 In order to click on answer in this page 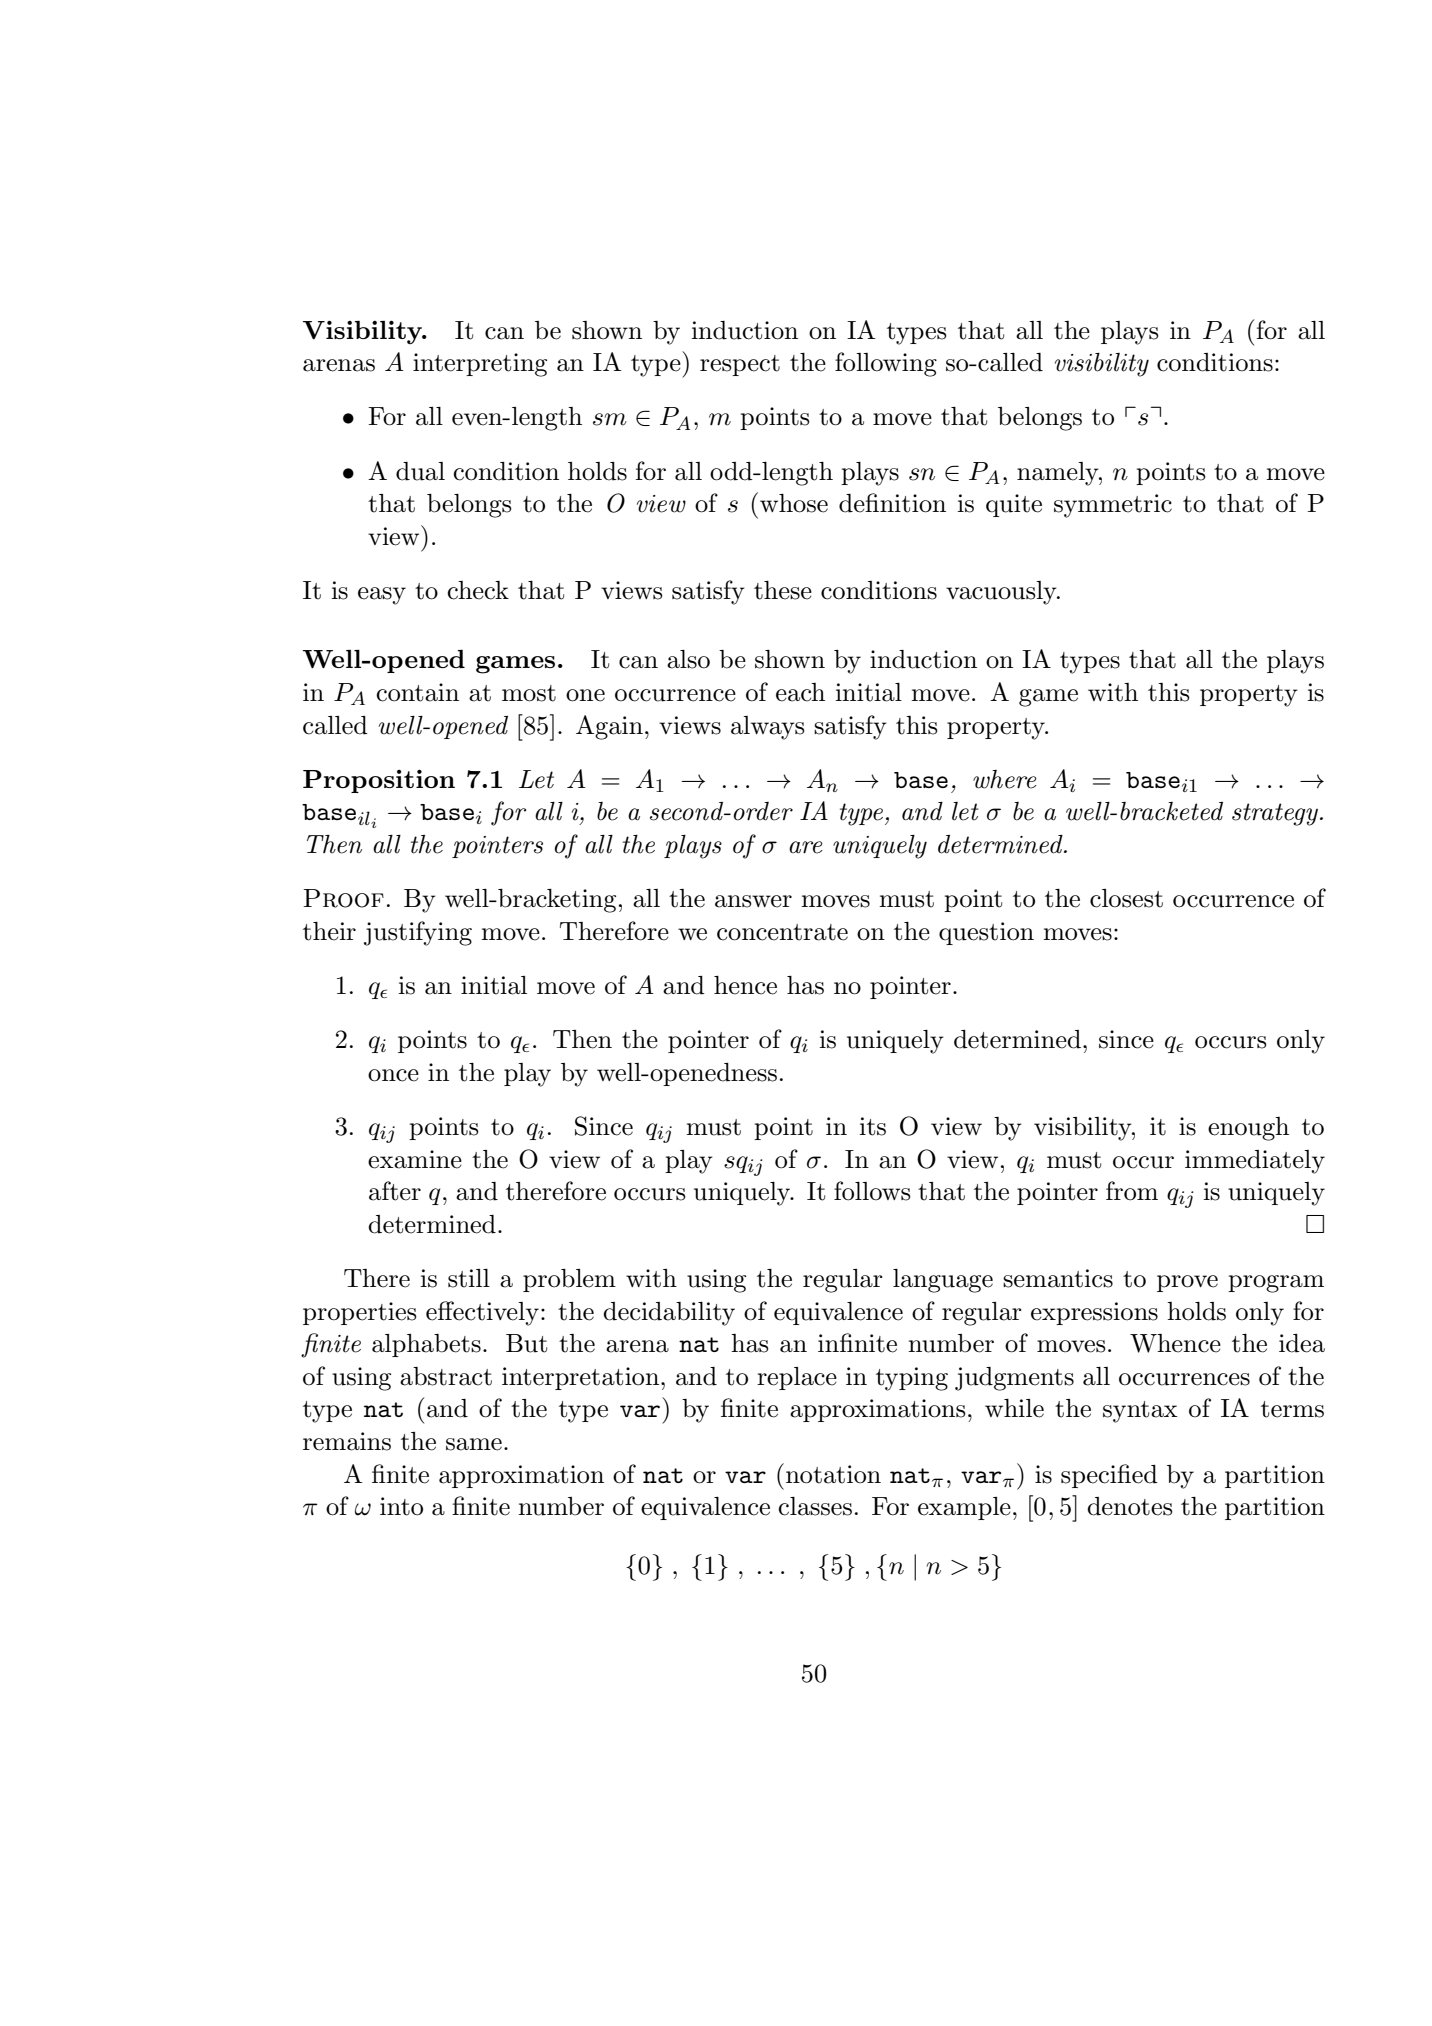, I will do `click(753, 901)`.
